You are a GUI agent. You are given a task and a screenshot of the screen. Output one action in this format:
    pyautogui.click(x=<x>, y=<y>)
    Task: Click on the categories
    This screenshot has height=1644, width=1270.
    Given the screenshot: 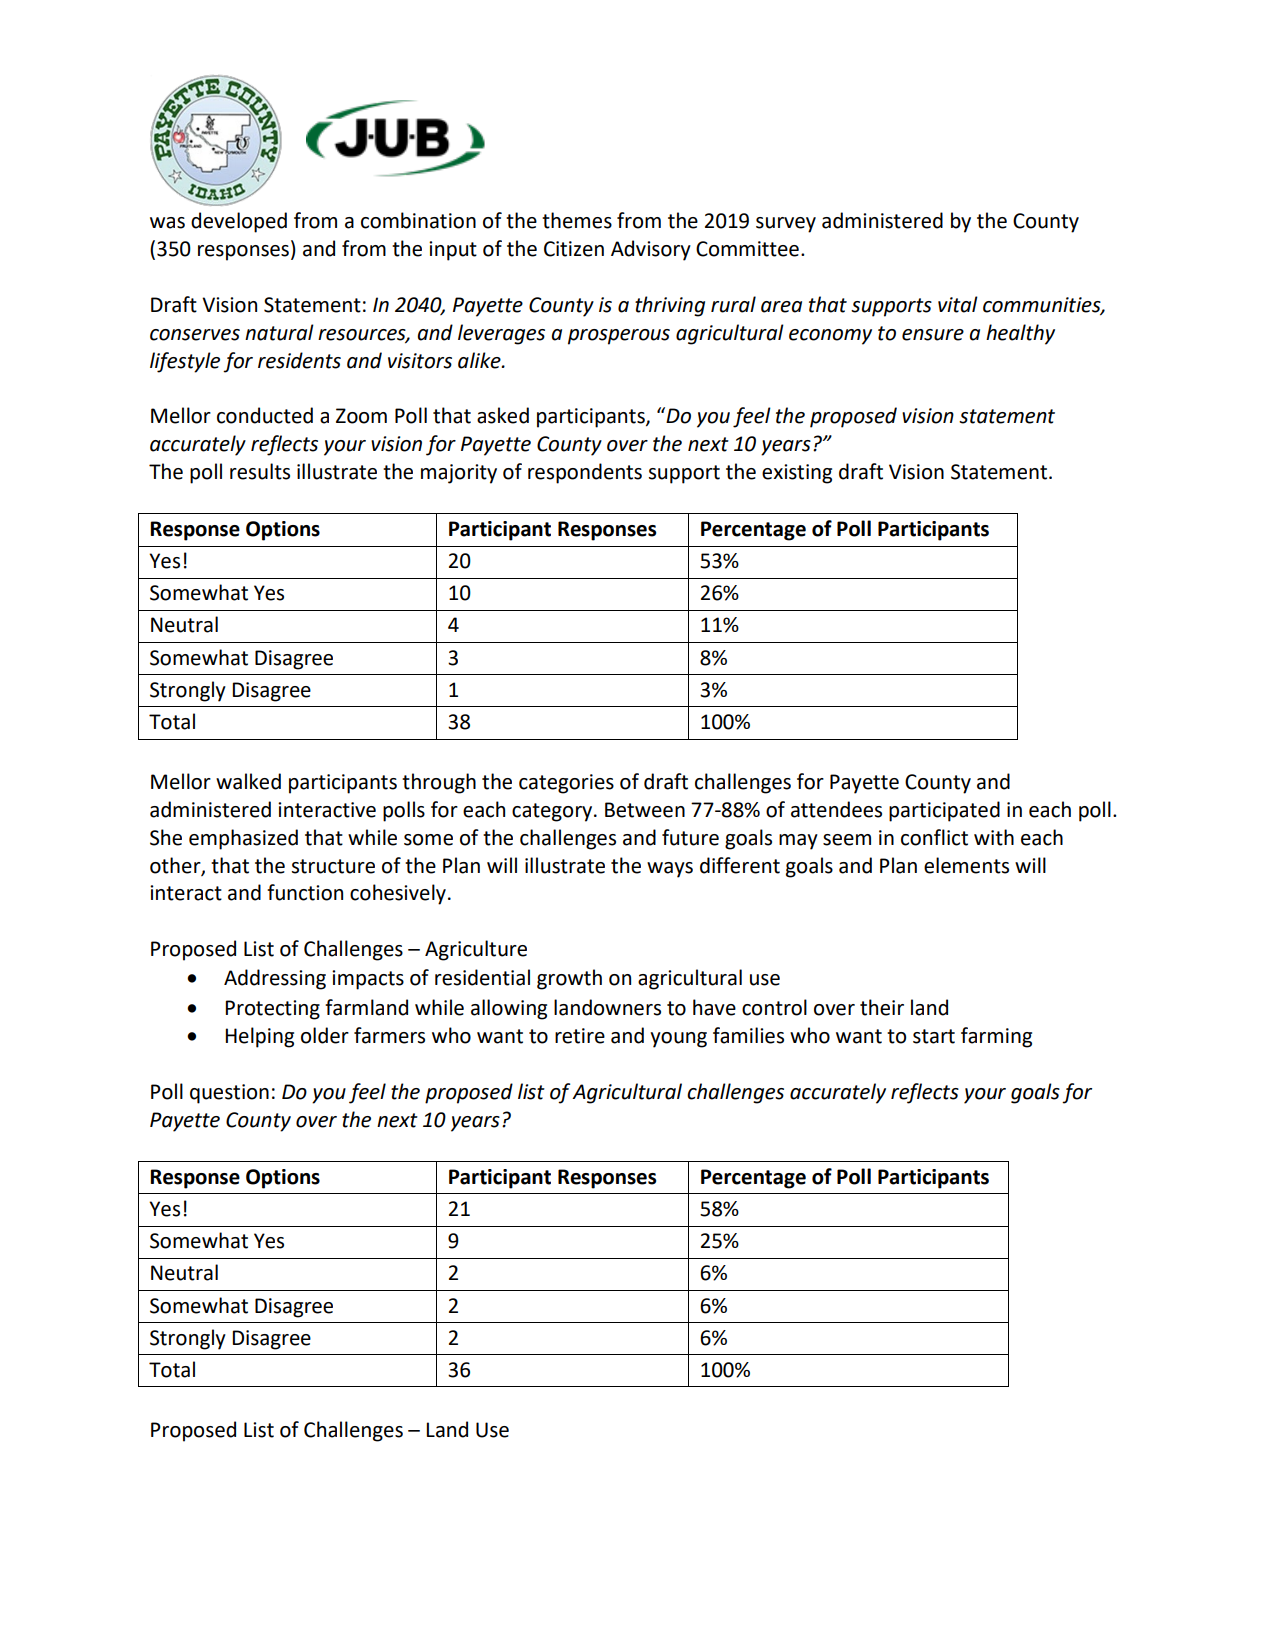 What is the action you would take?
    pyautogui.click(x=566, y=784)
